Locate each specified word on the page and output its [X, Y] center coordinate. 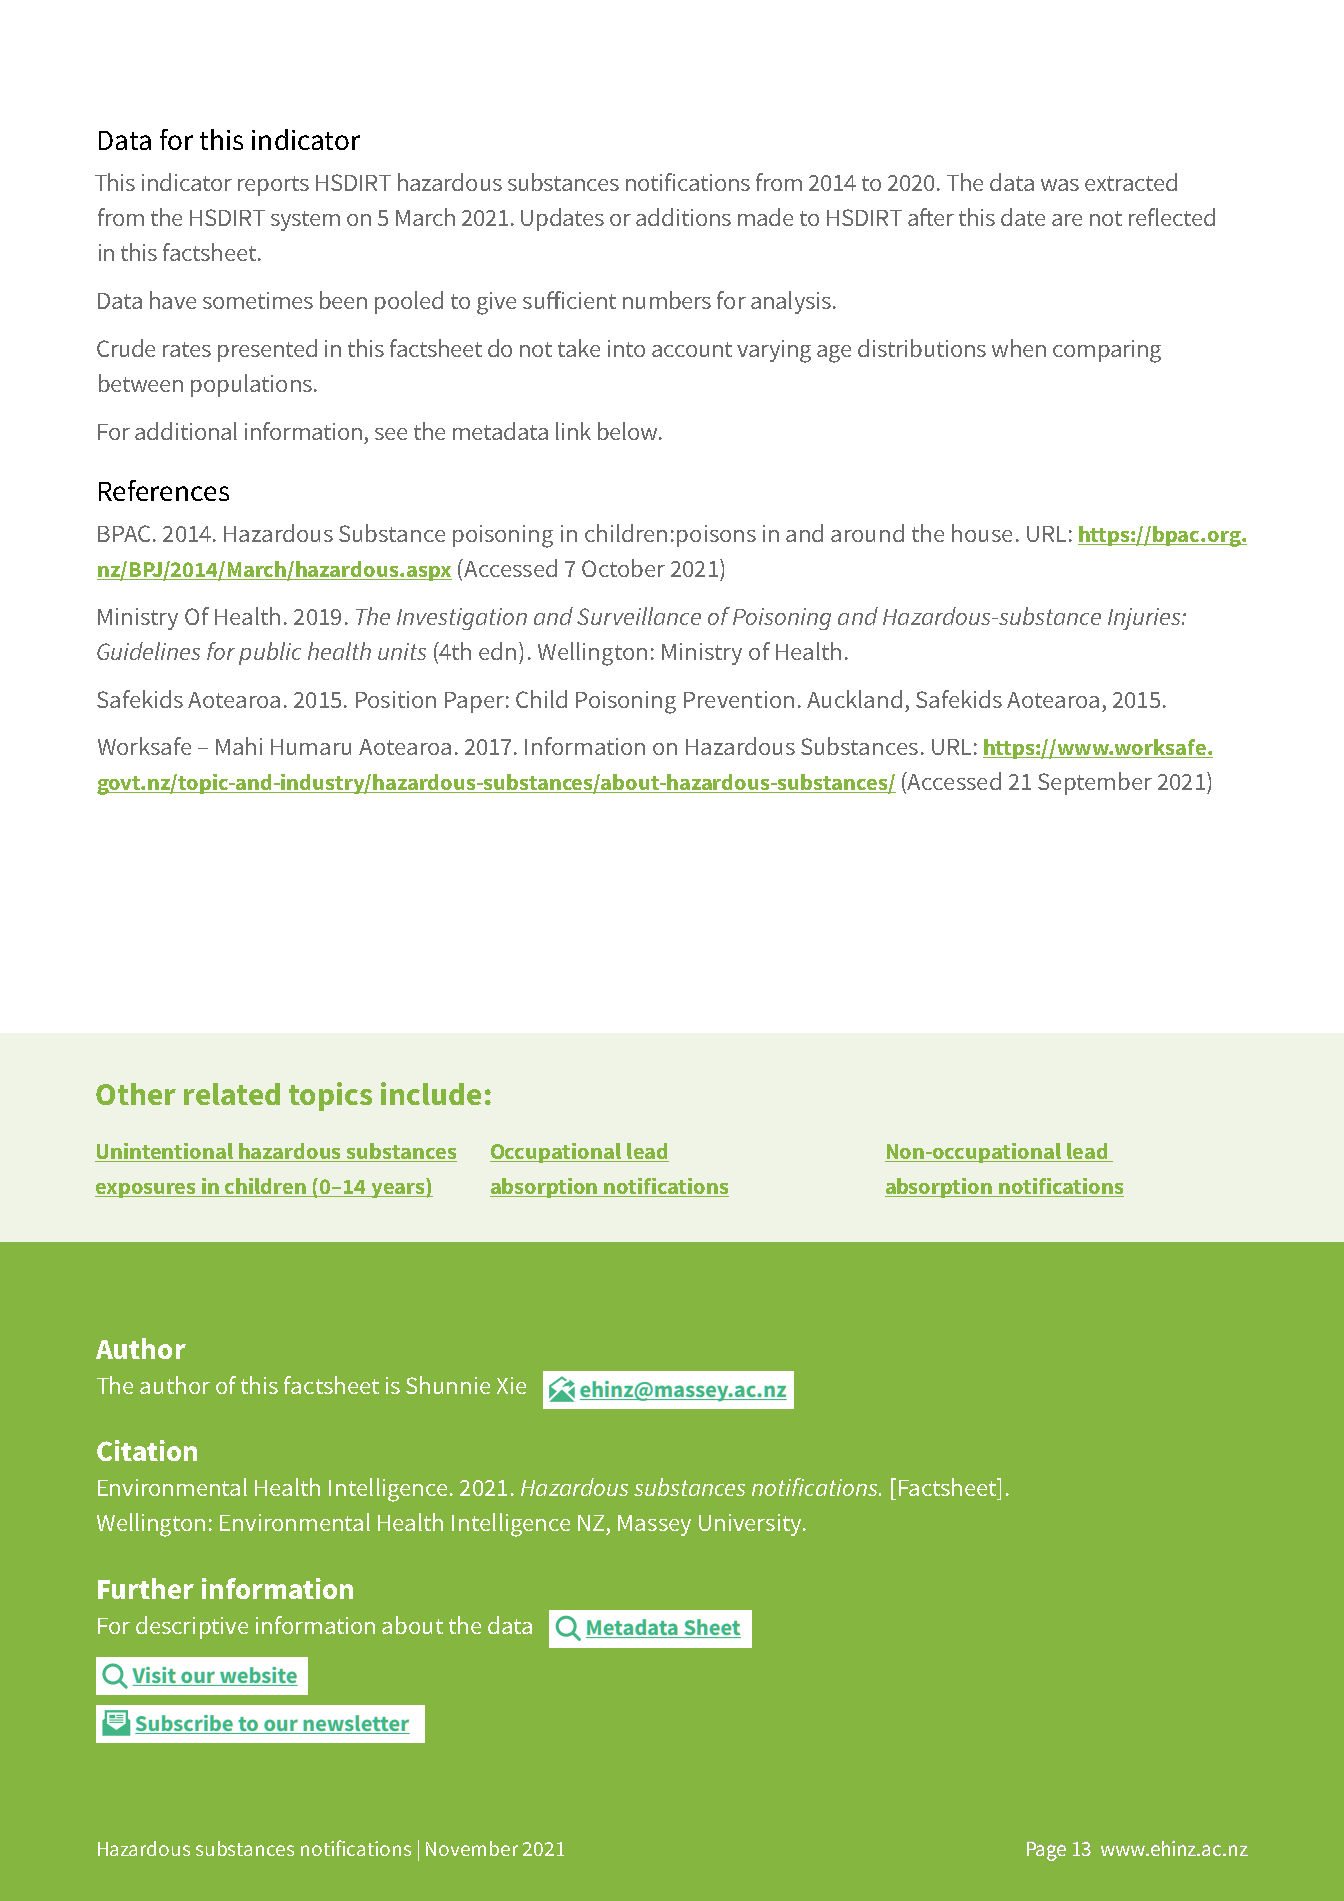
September [1095, 783]
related [232, 1094]
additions [683, 217]
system [305, 221]
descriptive [192, 1627]
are [1067, 220]
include [431, 1093]
